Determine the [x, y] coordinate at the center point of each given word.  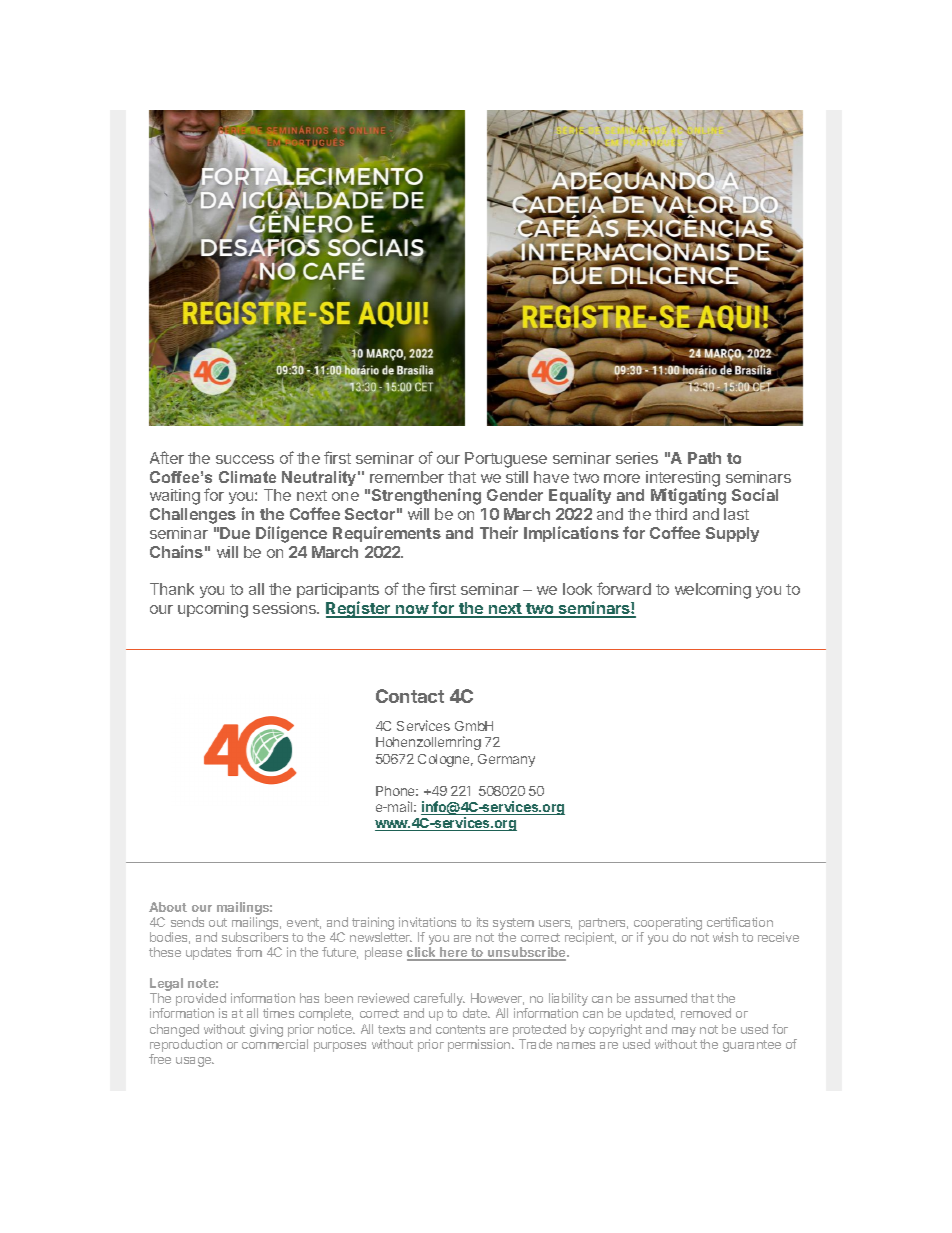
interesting [683, 480]
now [412, 611]
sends [187, 922]
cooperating [668, 925]
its [482, 922]
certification [740, 922]
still [517, 477]
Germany [506, 760]
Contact [410, 696]
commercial [275, 1044]
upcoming [213, 610]
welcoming [713, 591]
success [245, 459]
